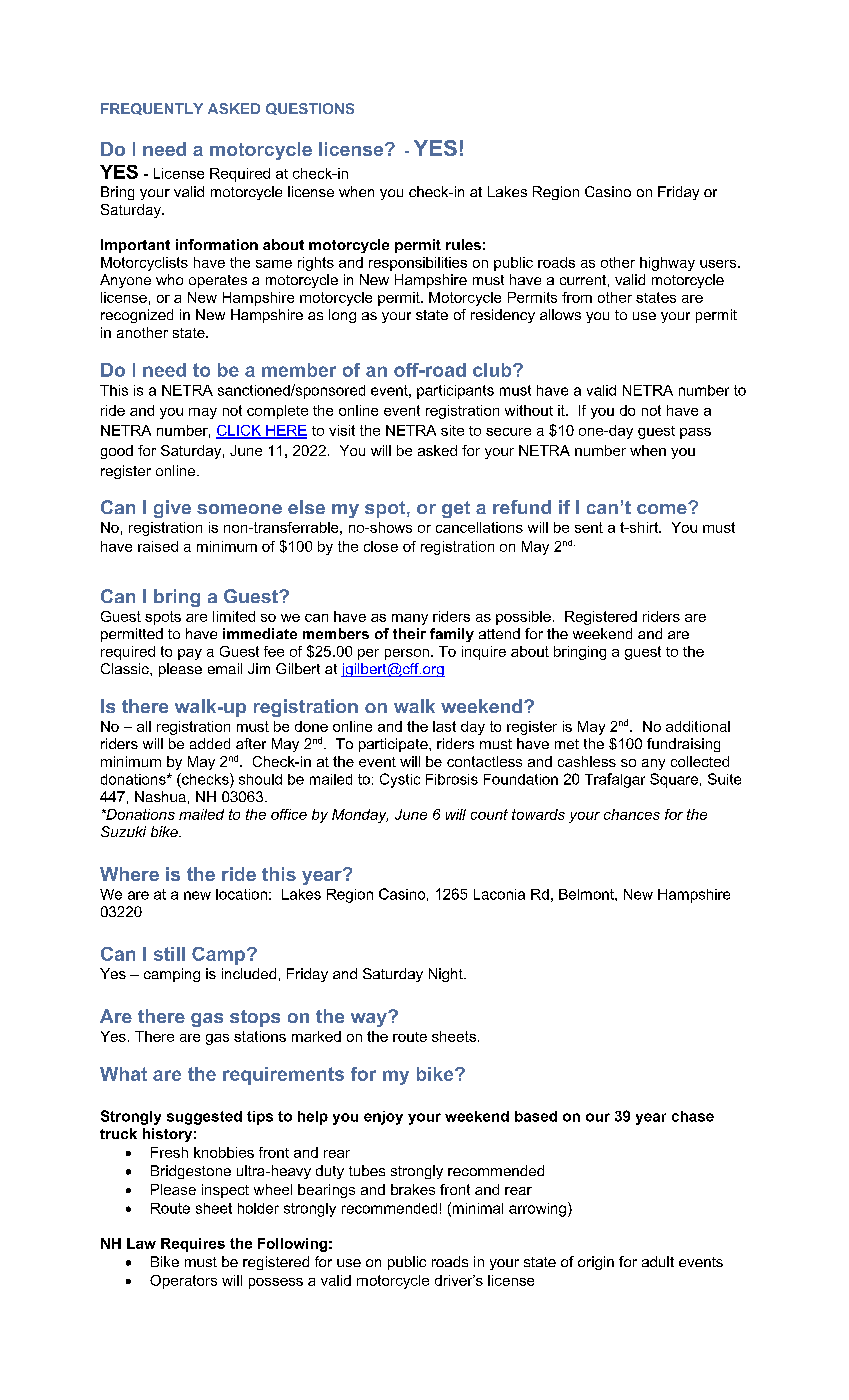 The height and width of the document is (1400, 849). What do you see at coordinates (310, 109) in the document?
I see `QUESTIONS` at bounding box center [310, 109].
